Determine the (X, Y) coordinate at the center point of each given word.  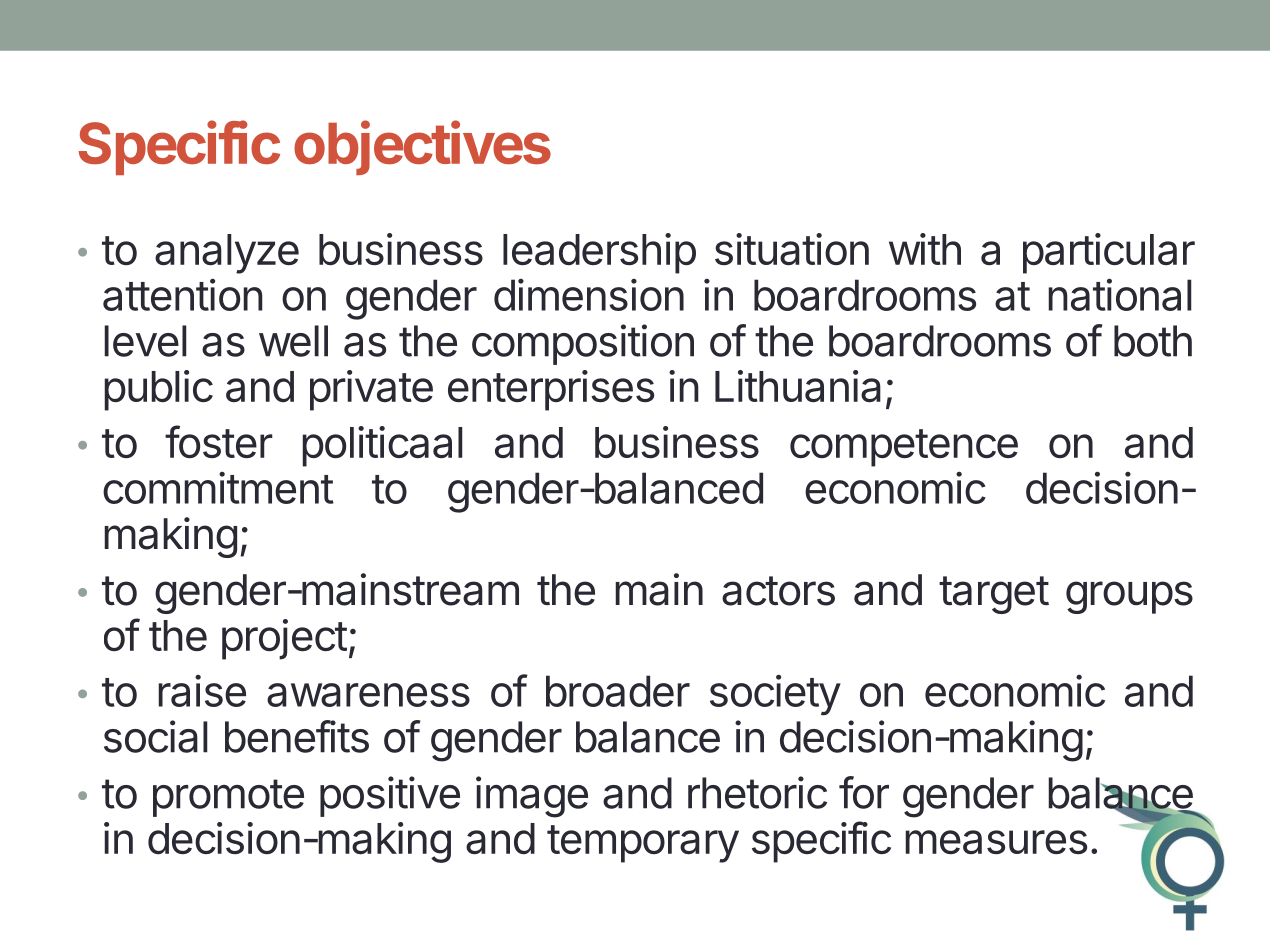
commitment (218, 488)
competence (904, 448)
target (994, 595)
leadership (599, 253)
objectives (422, 147)
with (925, 249)
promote (228, 798)
